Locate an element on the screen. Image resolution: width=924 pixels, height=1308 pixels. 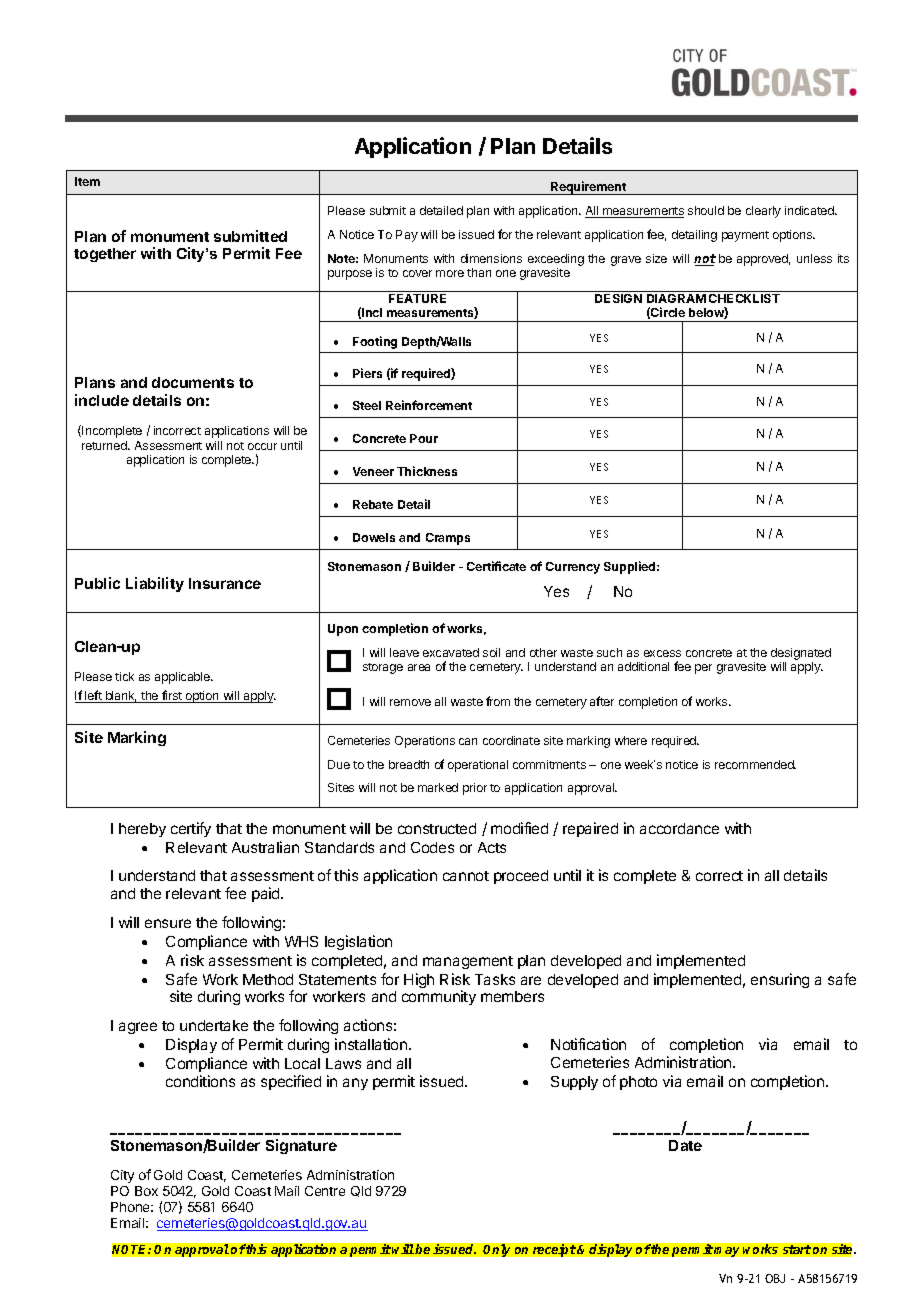
first is located at coordinates (172, 696).
